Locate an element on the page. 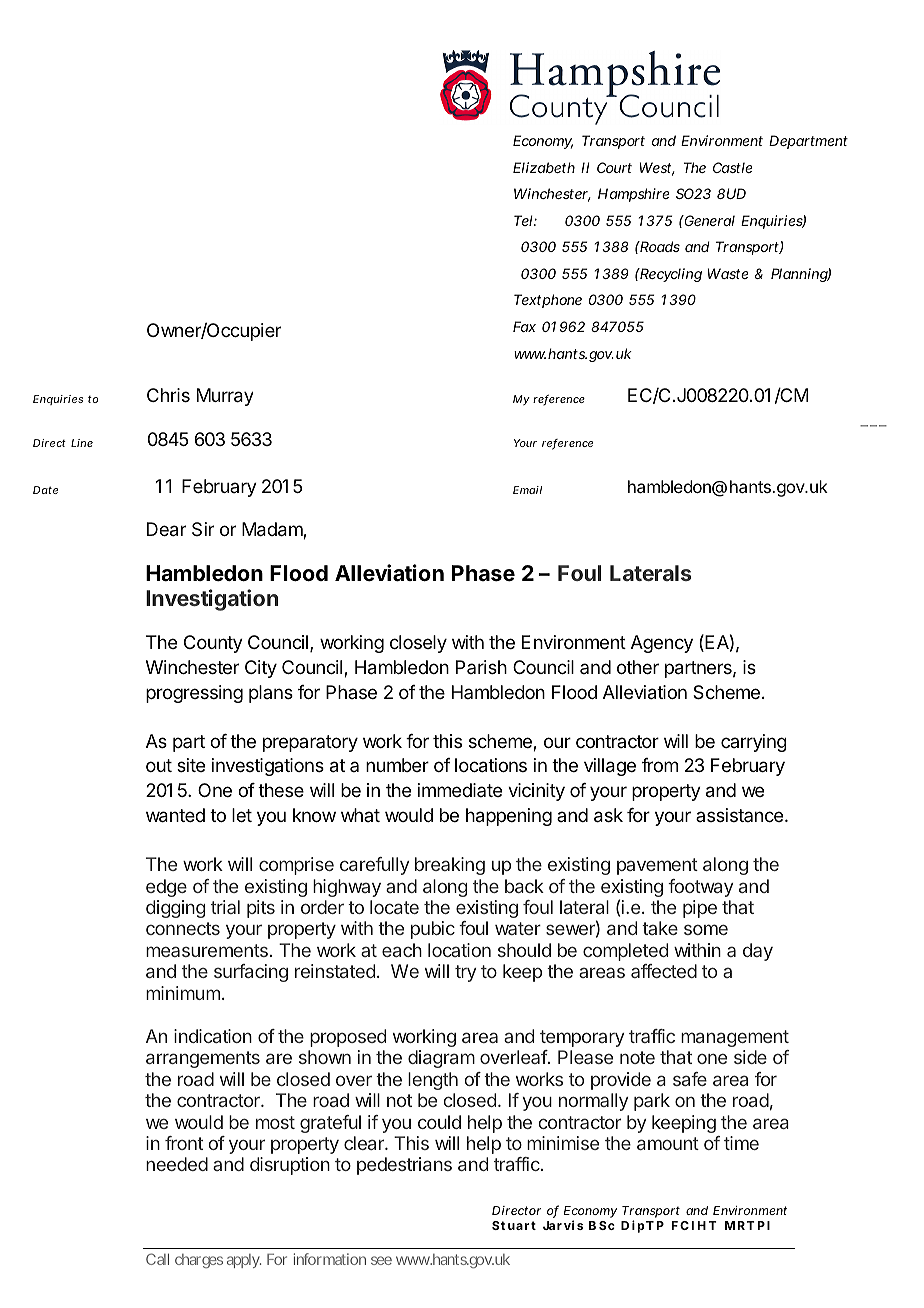 The height and width of the image is (1308, 924). note is located at coordinates (637, 1057).
